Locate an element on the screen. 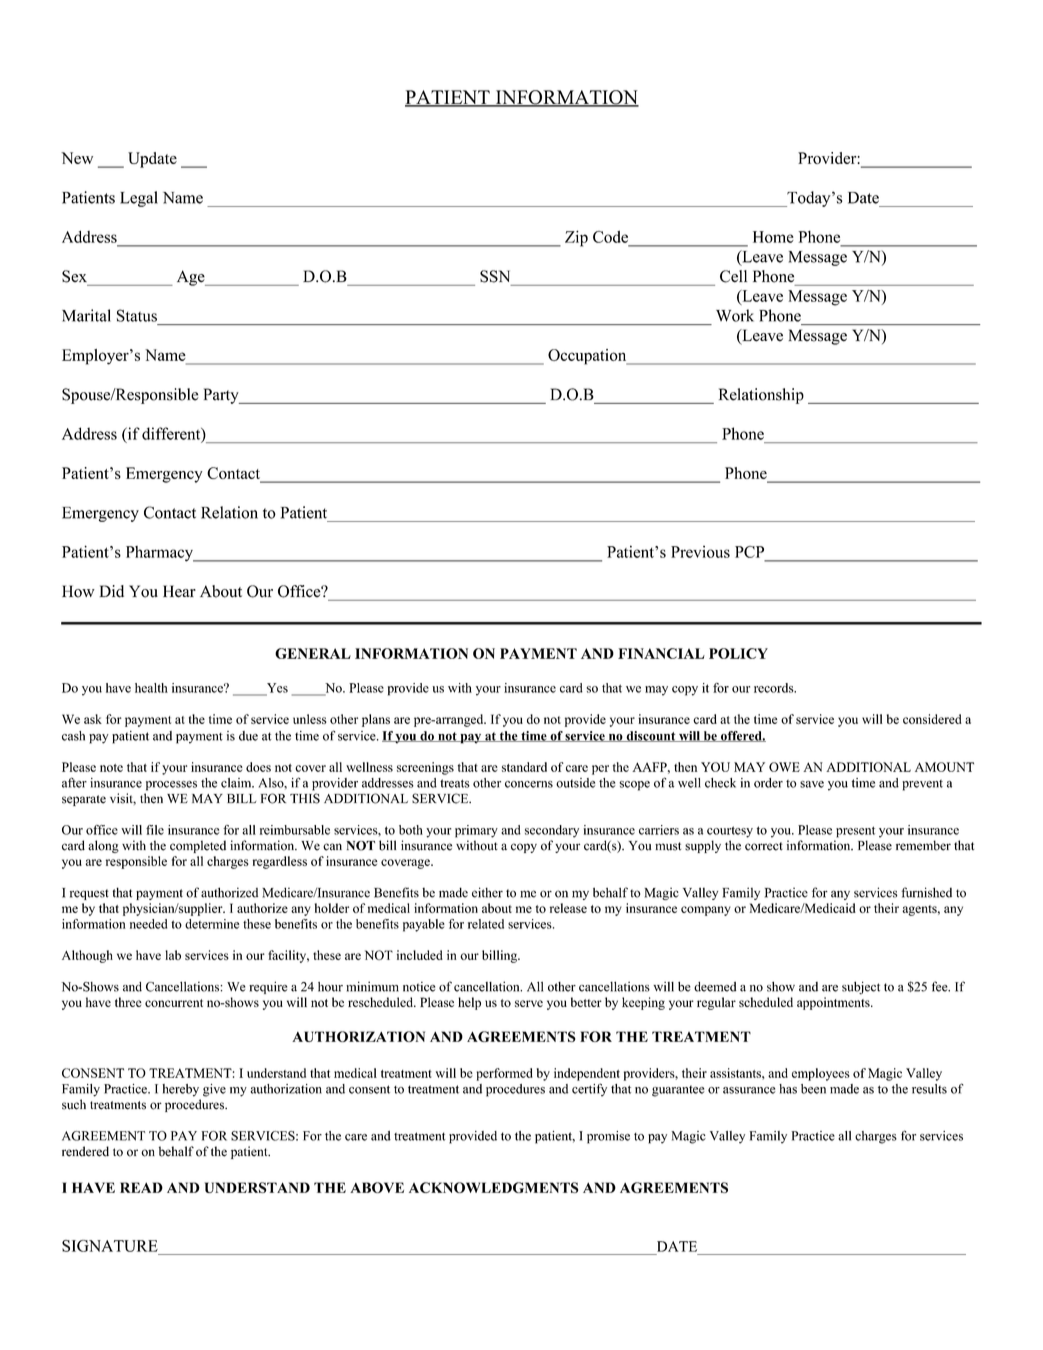  health is located at coordinates (151, 688).
